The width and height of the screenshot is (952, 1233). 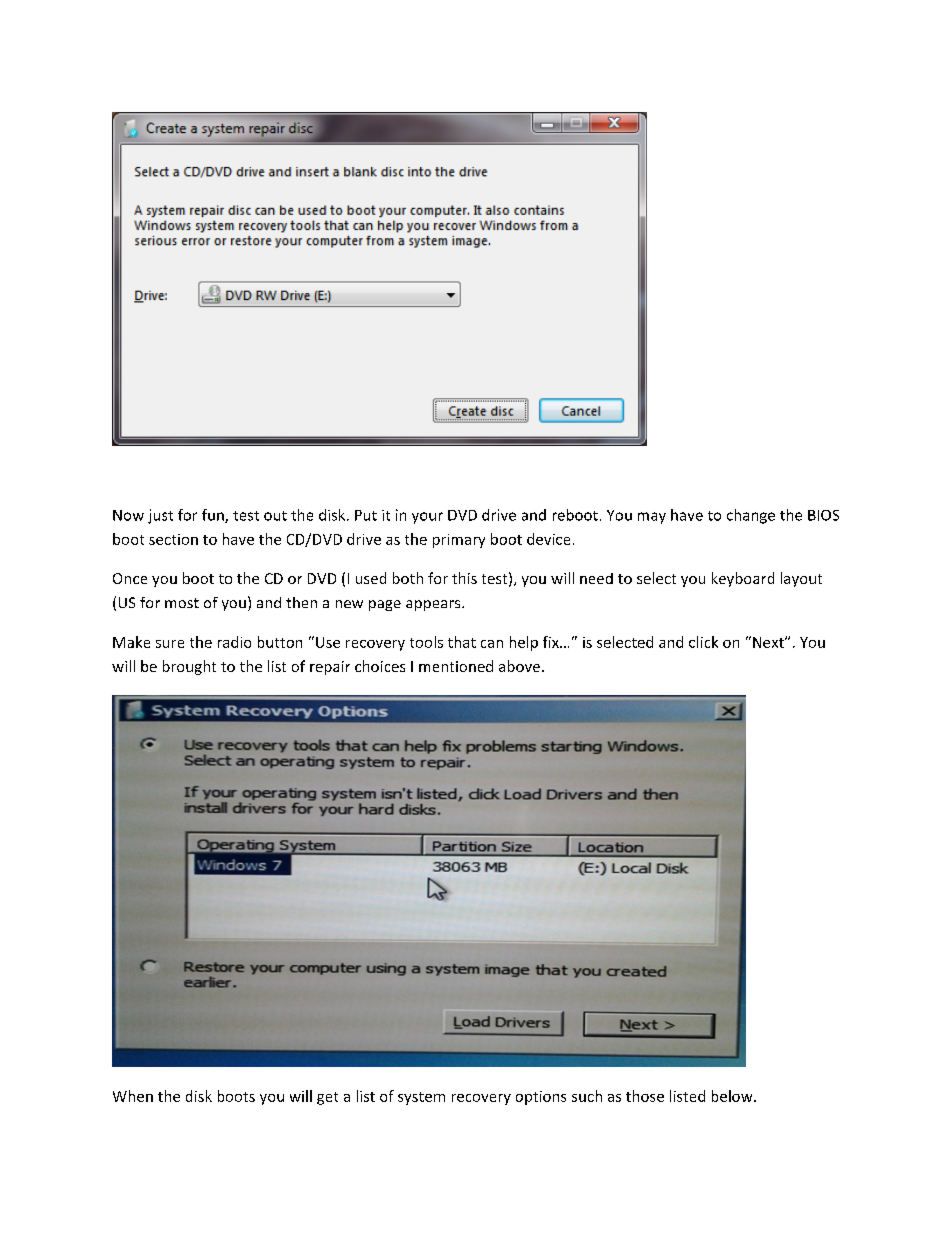 I want to click on brought, so click(x=189, y=667).
